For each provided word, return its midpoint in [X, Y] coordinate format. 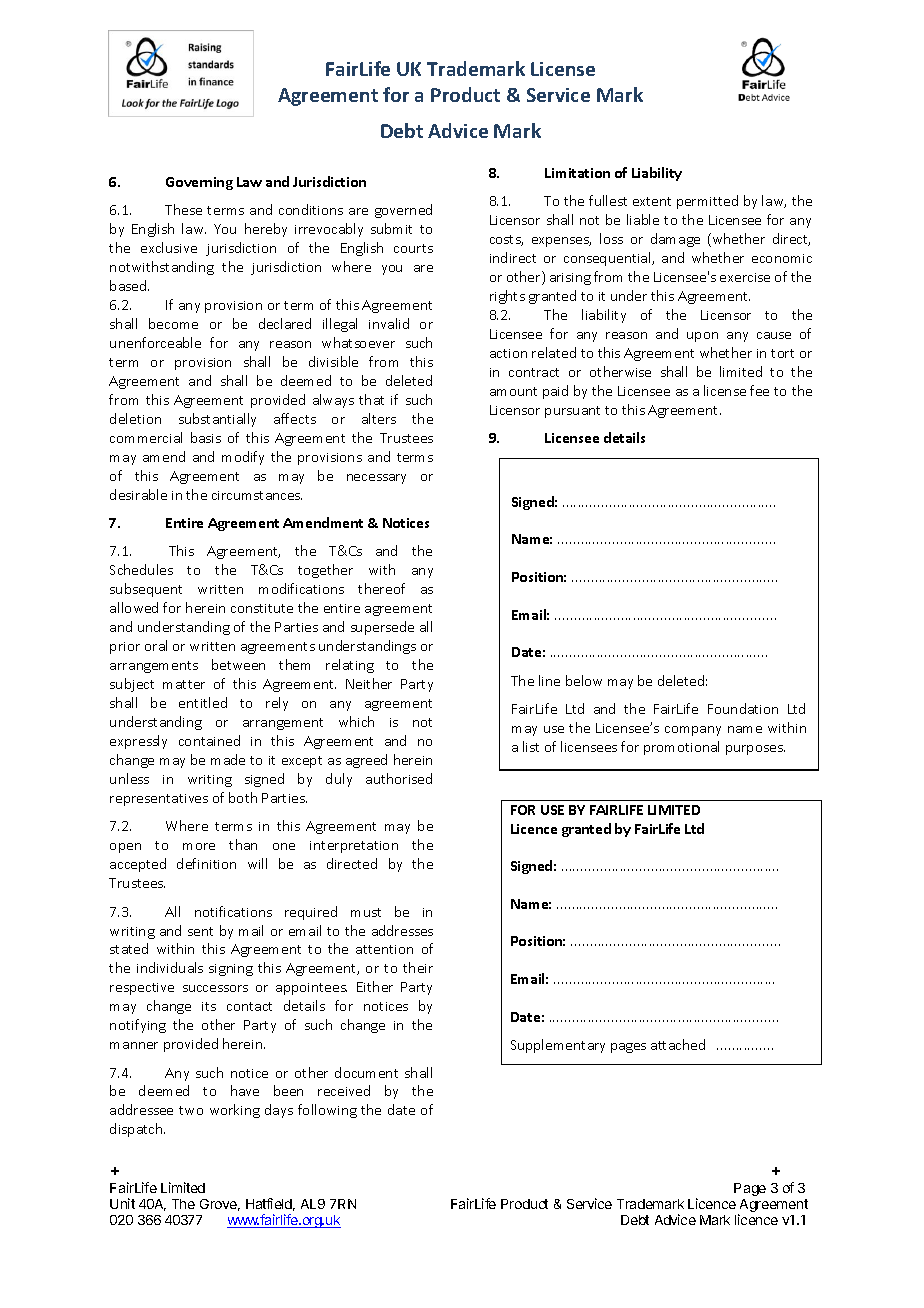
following [327, 1111]
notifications [233, 911]
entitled [203, 702]
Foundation [743, 708]
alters [379, 418]
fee [759, 390]
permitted [707, 202]
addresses [402, 930]
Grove [220, 1205]
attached [678, 1044]
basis [206, 437]
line [549, 680]
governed [403, 211]
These [183, 209]
